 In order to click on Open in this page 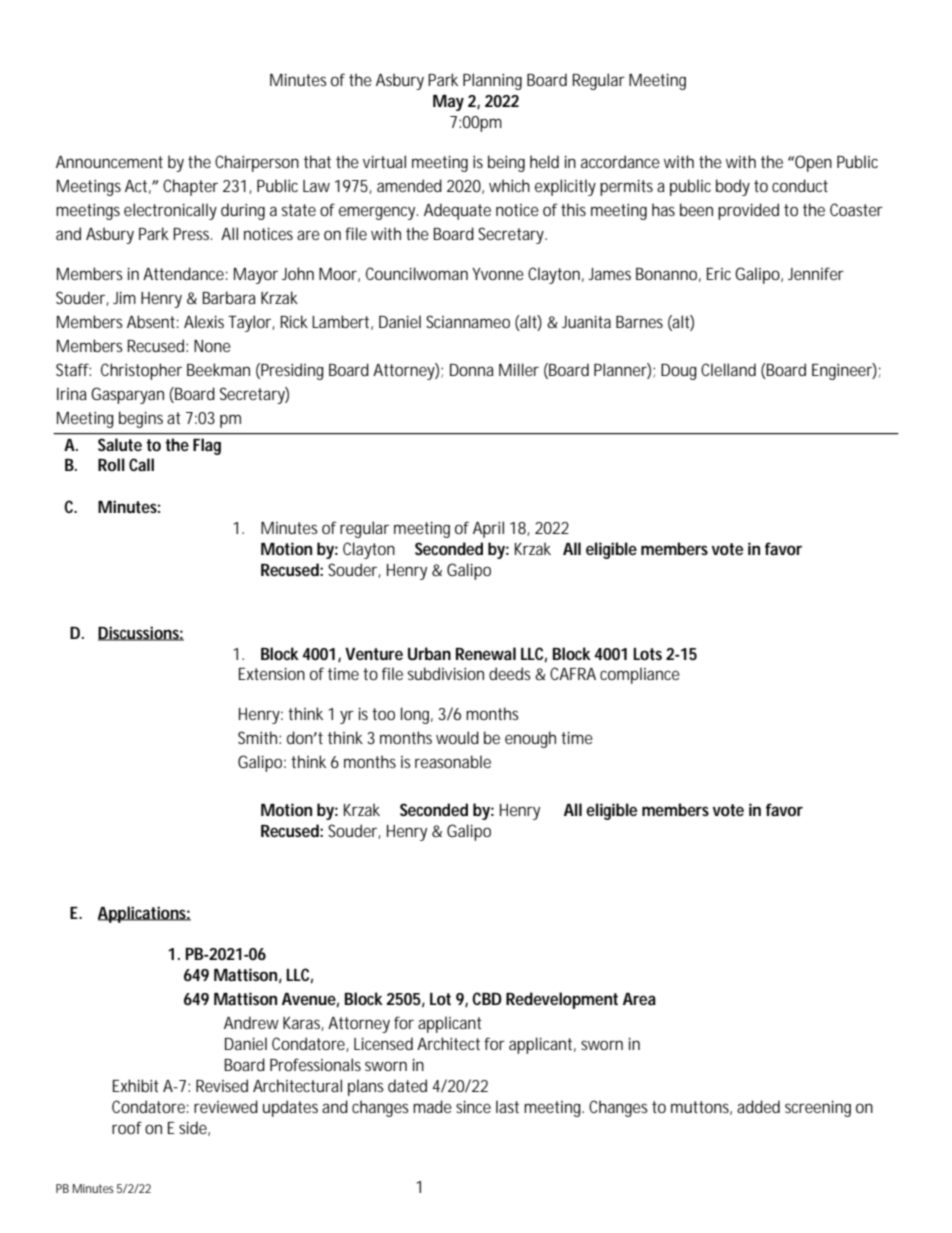, I will do `click(812, 163)`.
